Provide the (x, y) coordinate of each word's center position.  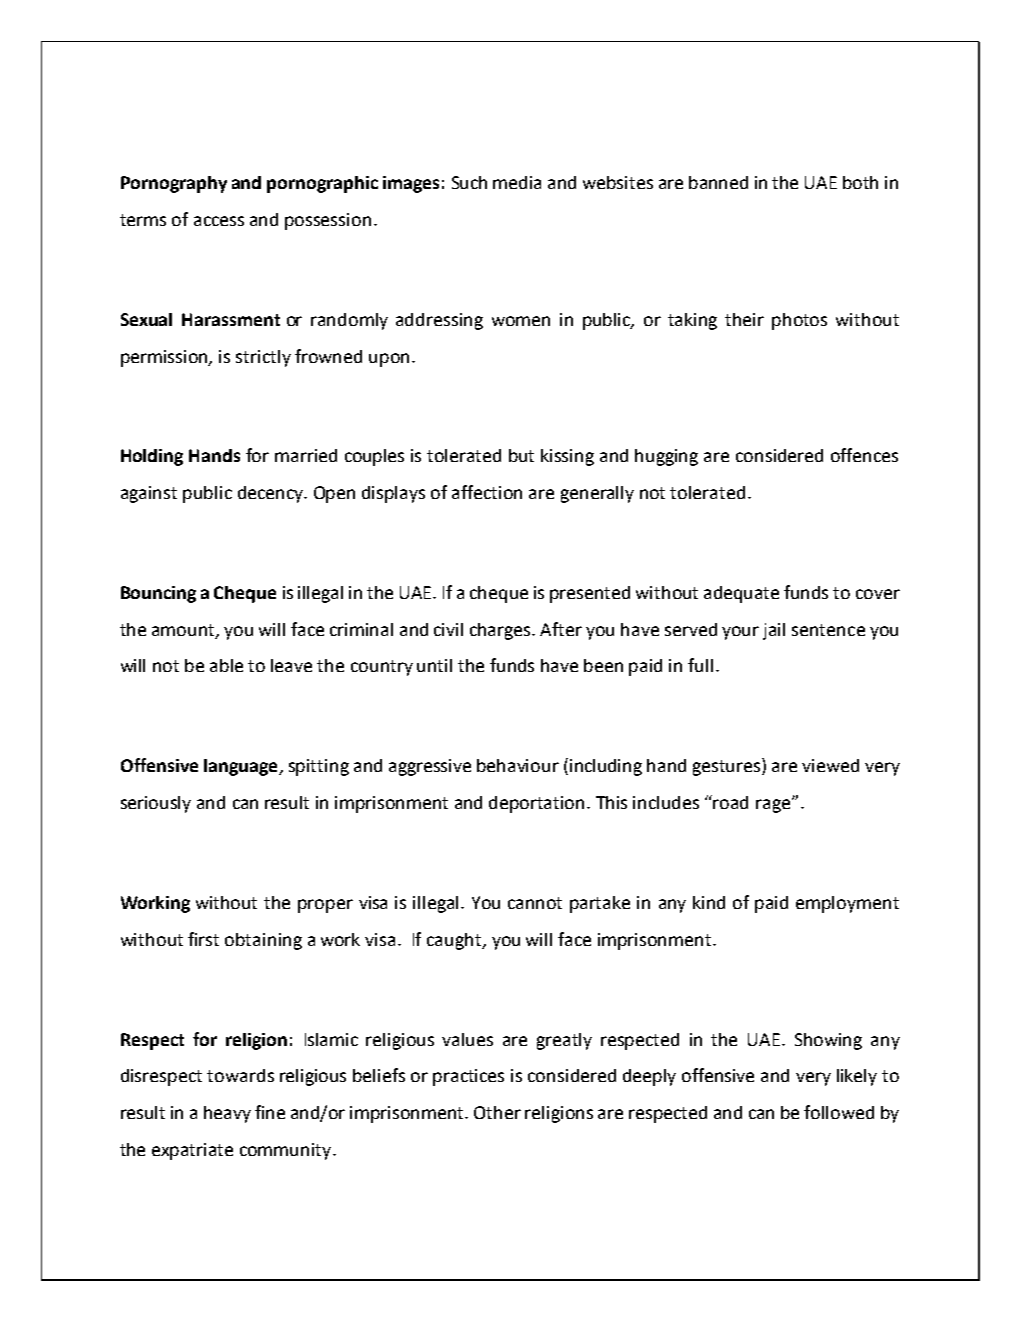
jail (774, 631)
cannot (535, 903)
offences (864, 455)
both (860, 182)
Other (497, 1112)
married (306, 455)
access (219, 221)
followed (839, 1112)
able (226, 665)
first (203, 939)
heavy (227, 1114)
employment (847, 904)
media (517, 182)
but (521, 455)
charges (502, 631)
